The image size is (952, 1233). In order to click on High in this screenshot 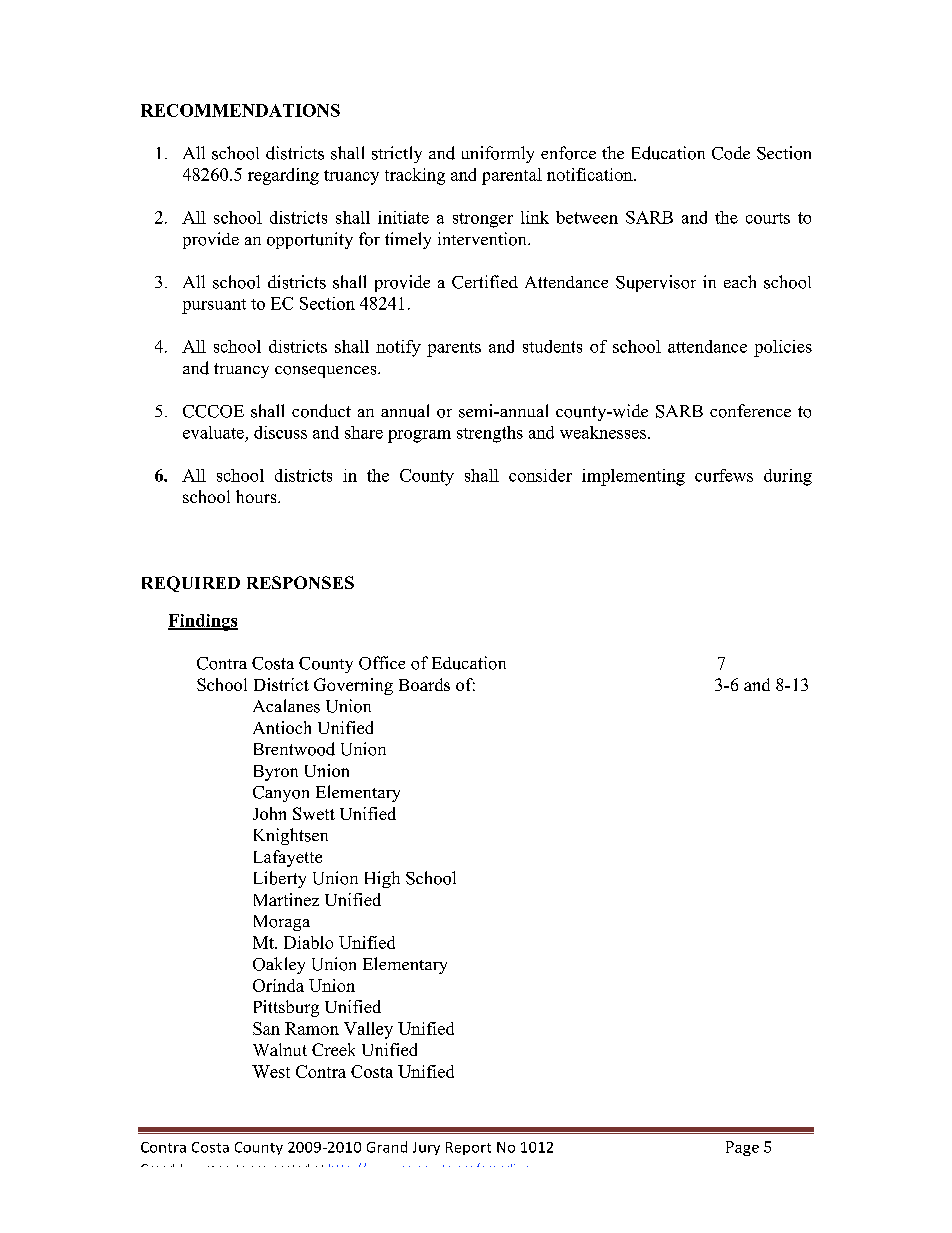, I will do `click(382, 879)`.
